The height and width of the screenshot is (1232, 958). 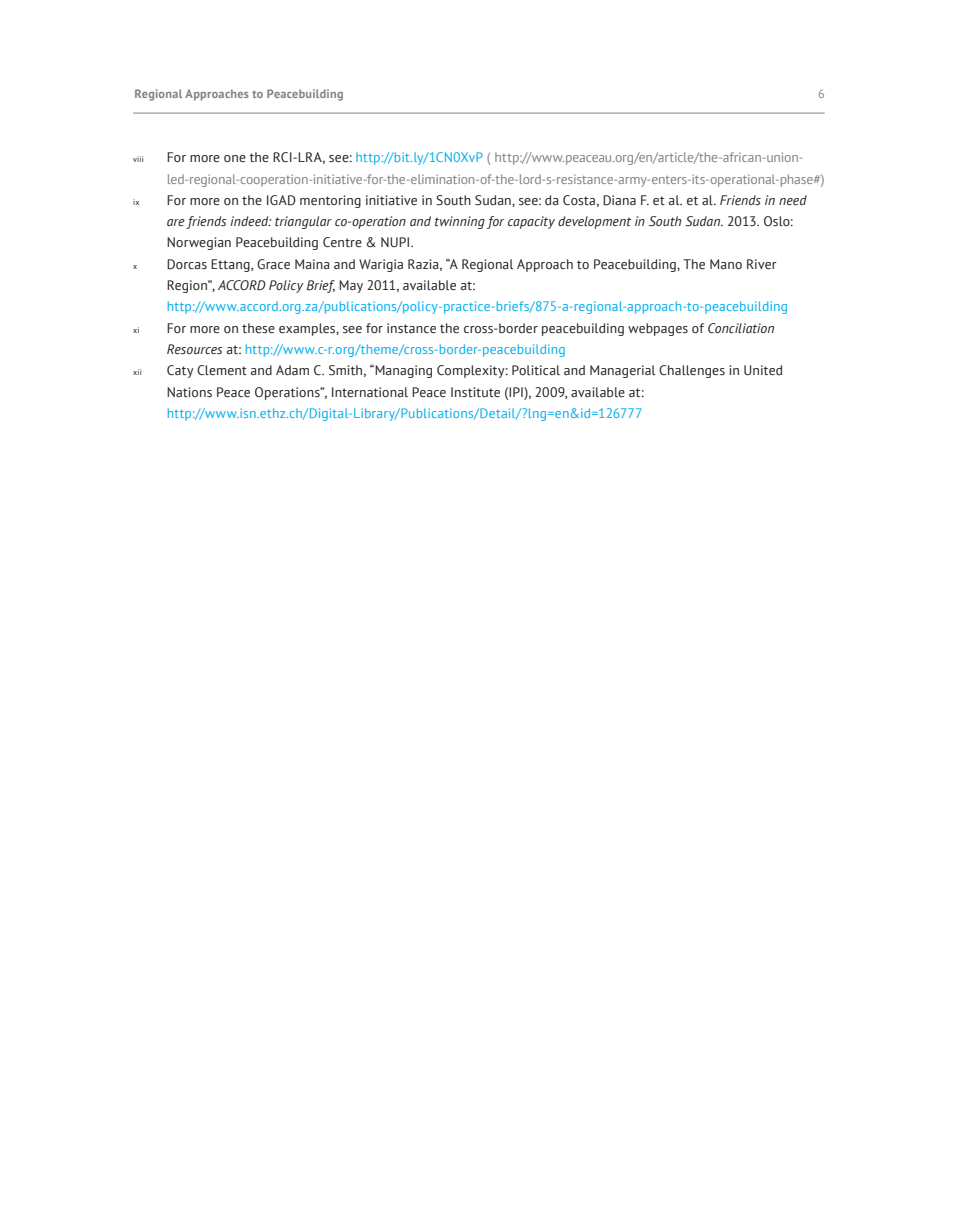 What do you see at coordinates (411, 328) in the screenshot?
I see `instance` at bounding box center [411, 328].
